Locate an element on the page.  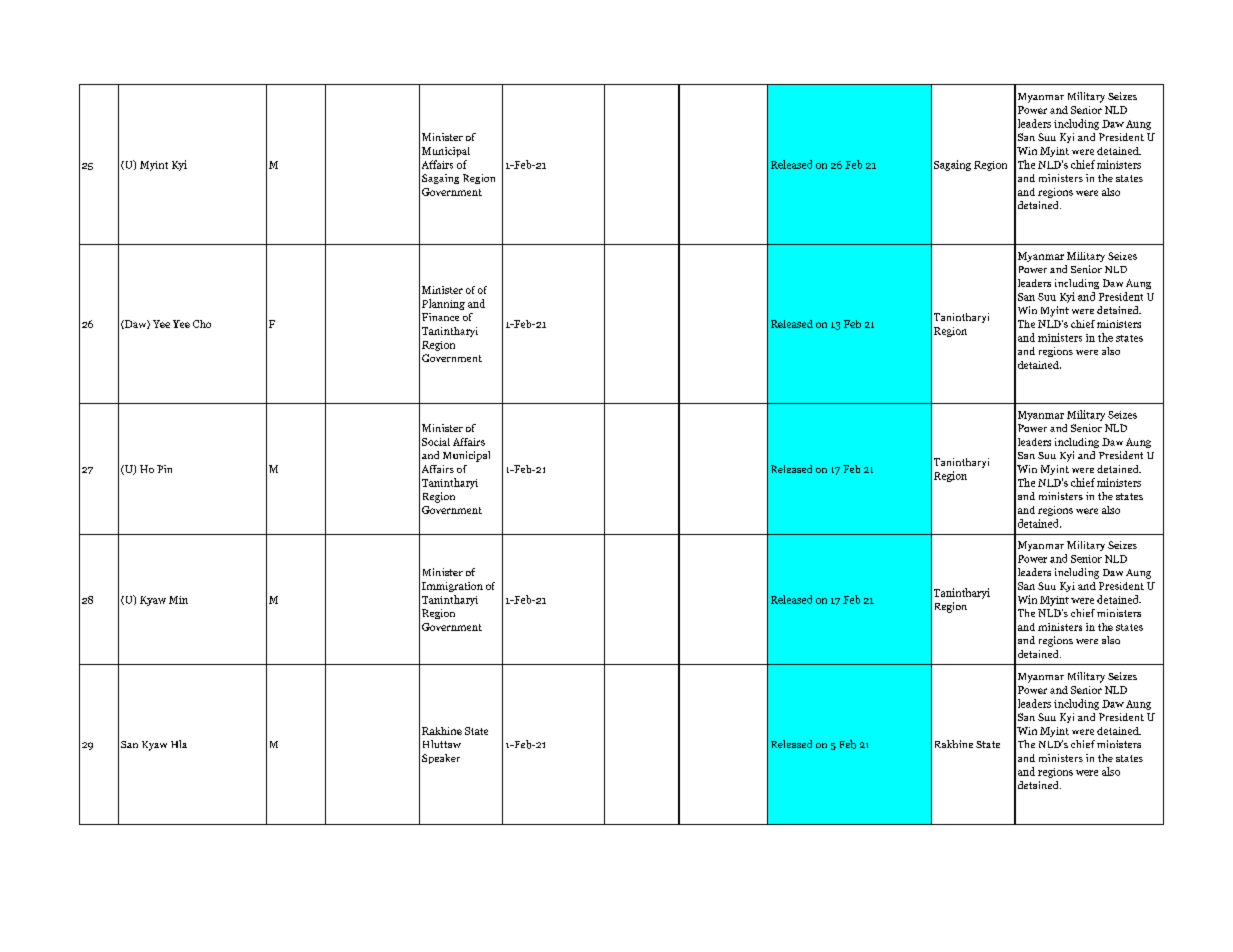
Social is located at coordinates (436, 442).
